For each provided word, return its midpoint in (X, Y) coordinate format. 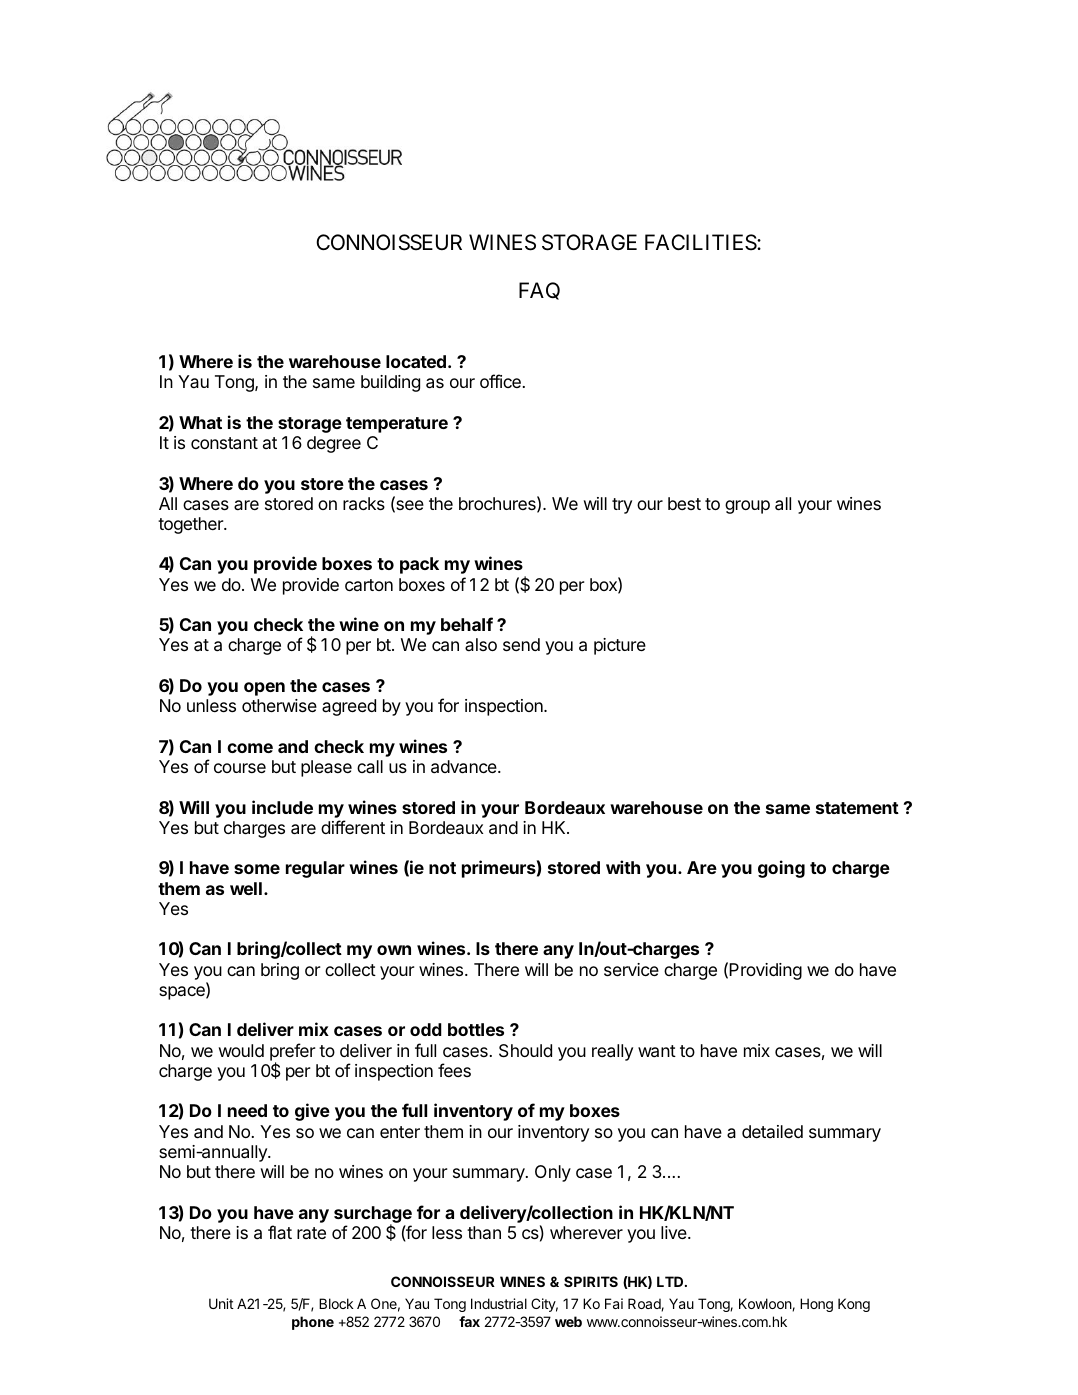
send (521, 644)
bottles (476, 1029)
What (200, 422)
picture (620, 646)
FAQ (539, 291)
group (747, 507)
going (781, 869)
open (264, 689)
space (183, 993)
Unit (221, 1303)
